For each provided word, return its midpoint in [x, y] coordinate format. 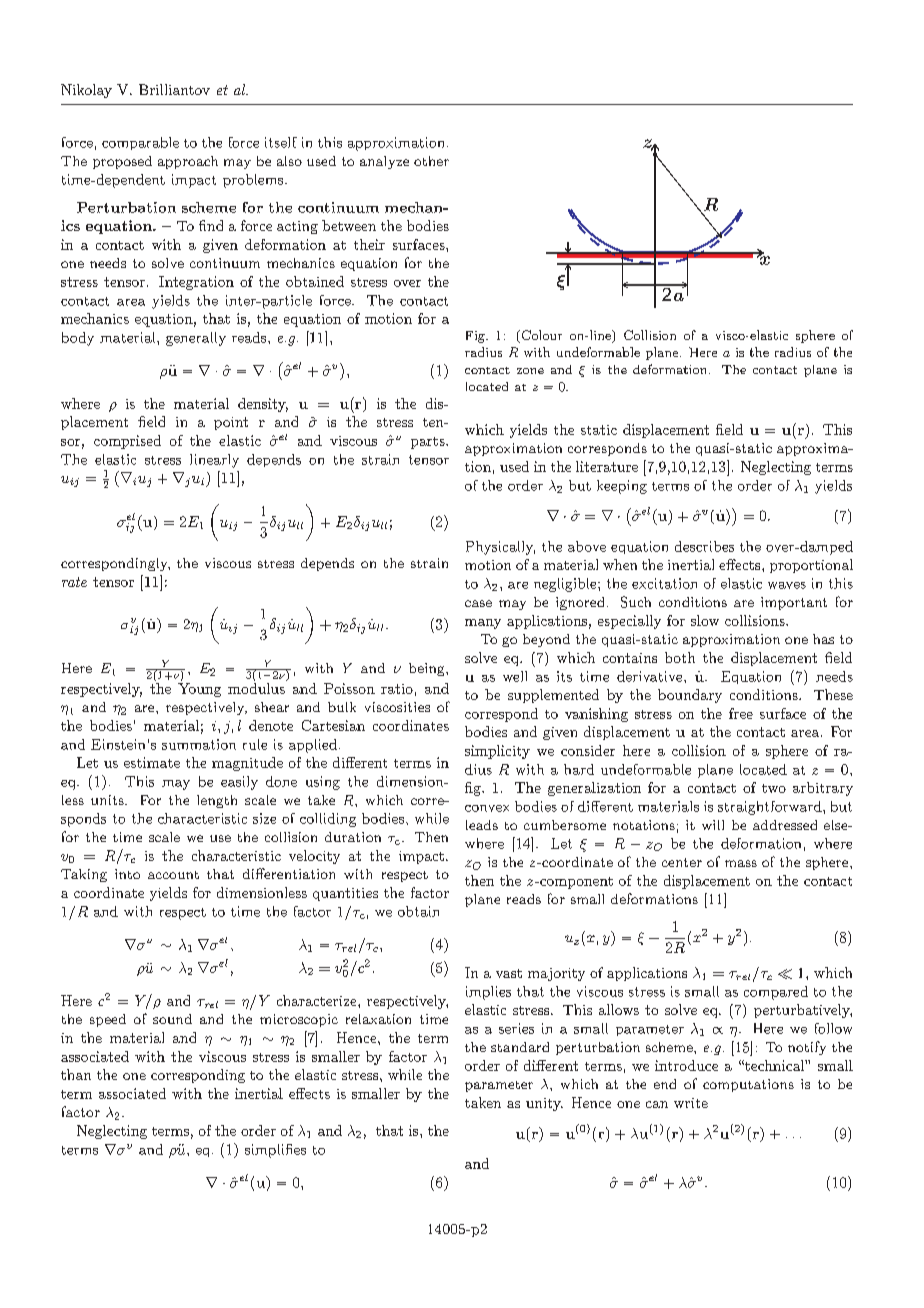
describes [704, 546]
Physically [500, 548]
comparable [140, 143]
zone [530, 371]
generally [196, 339]
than [76, 1074]
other [431, 161]
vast [509, 973]
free [741, 713]
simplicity [497, 752]
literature [607, 466]
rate [74, 582]
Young [199, 690]
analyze [384, 162]
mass [741, 863]
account [173, 875]
